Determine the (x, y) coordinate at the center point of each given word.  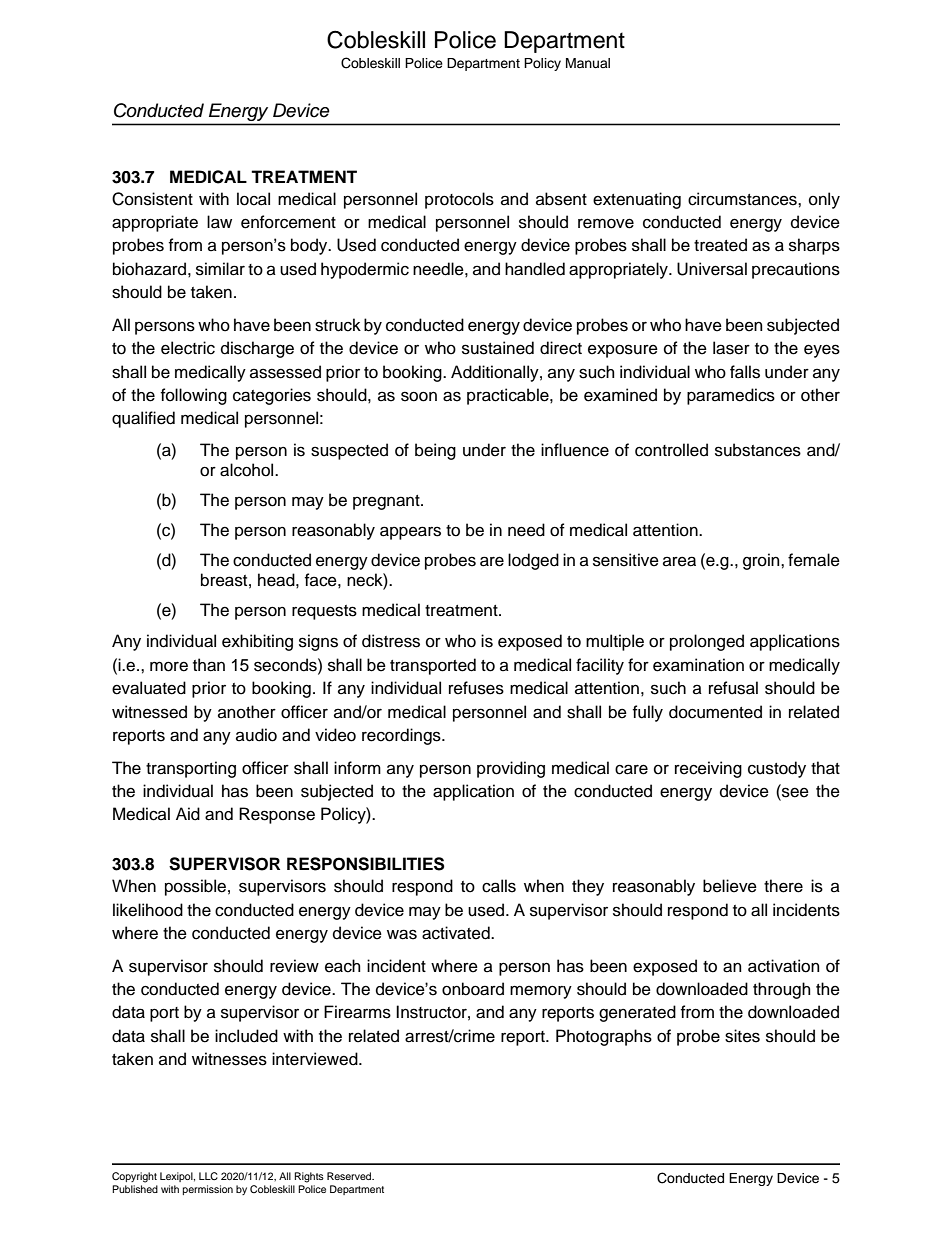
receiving (708, 769)
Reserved (350, 1176)
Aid (188, 814)
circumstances (743, 199)
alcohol (248, 470)
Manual (588, 63)
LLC (208, 1176)
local (253, 199)
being (435, 451)
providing (511, 769)
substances (758, 450)
